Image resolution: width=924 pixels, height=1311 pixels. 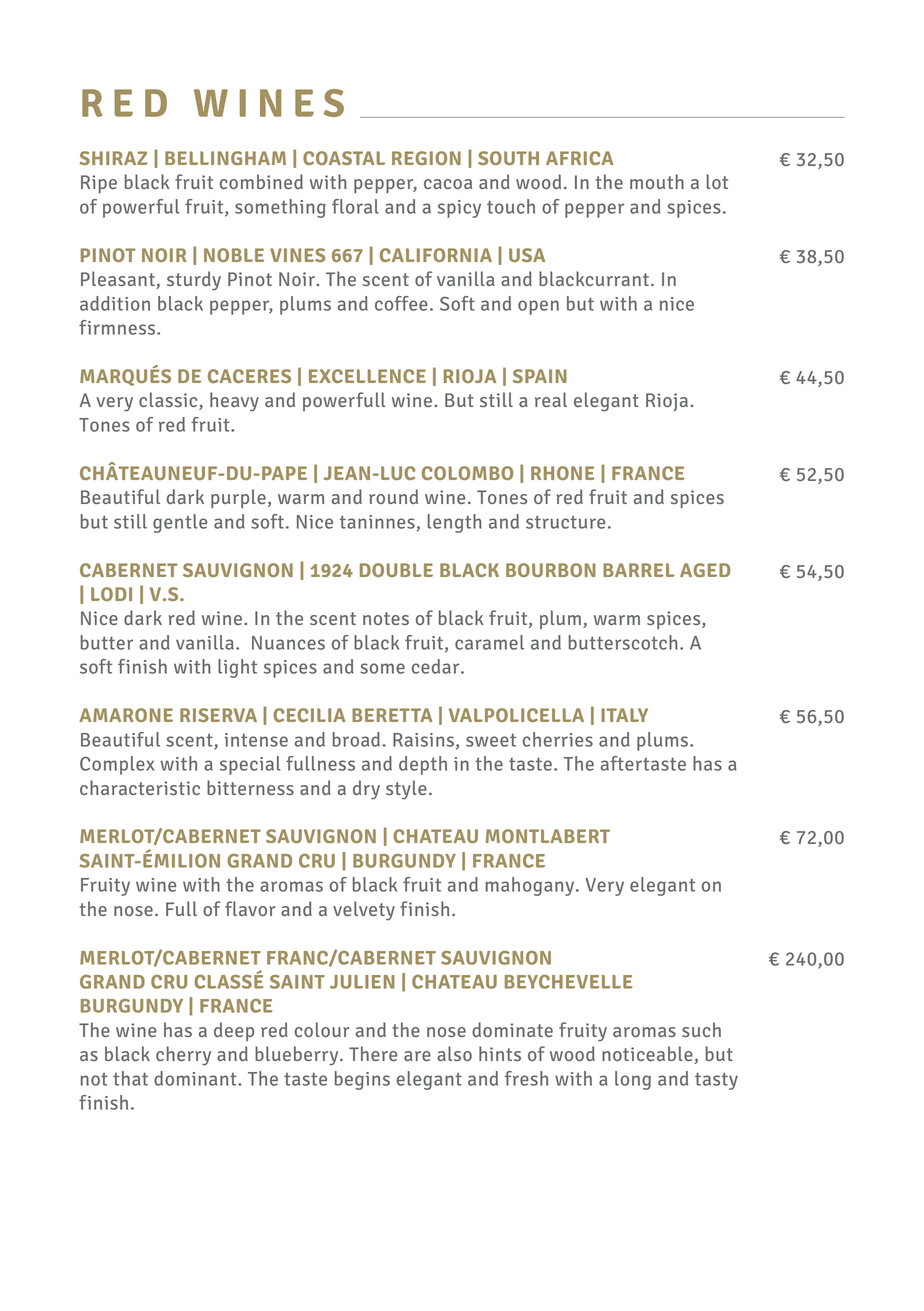 I want to click on BARREL, so click(x=639, y=570).
